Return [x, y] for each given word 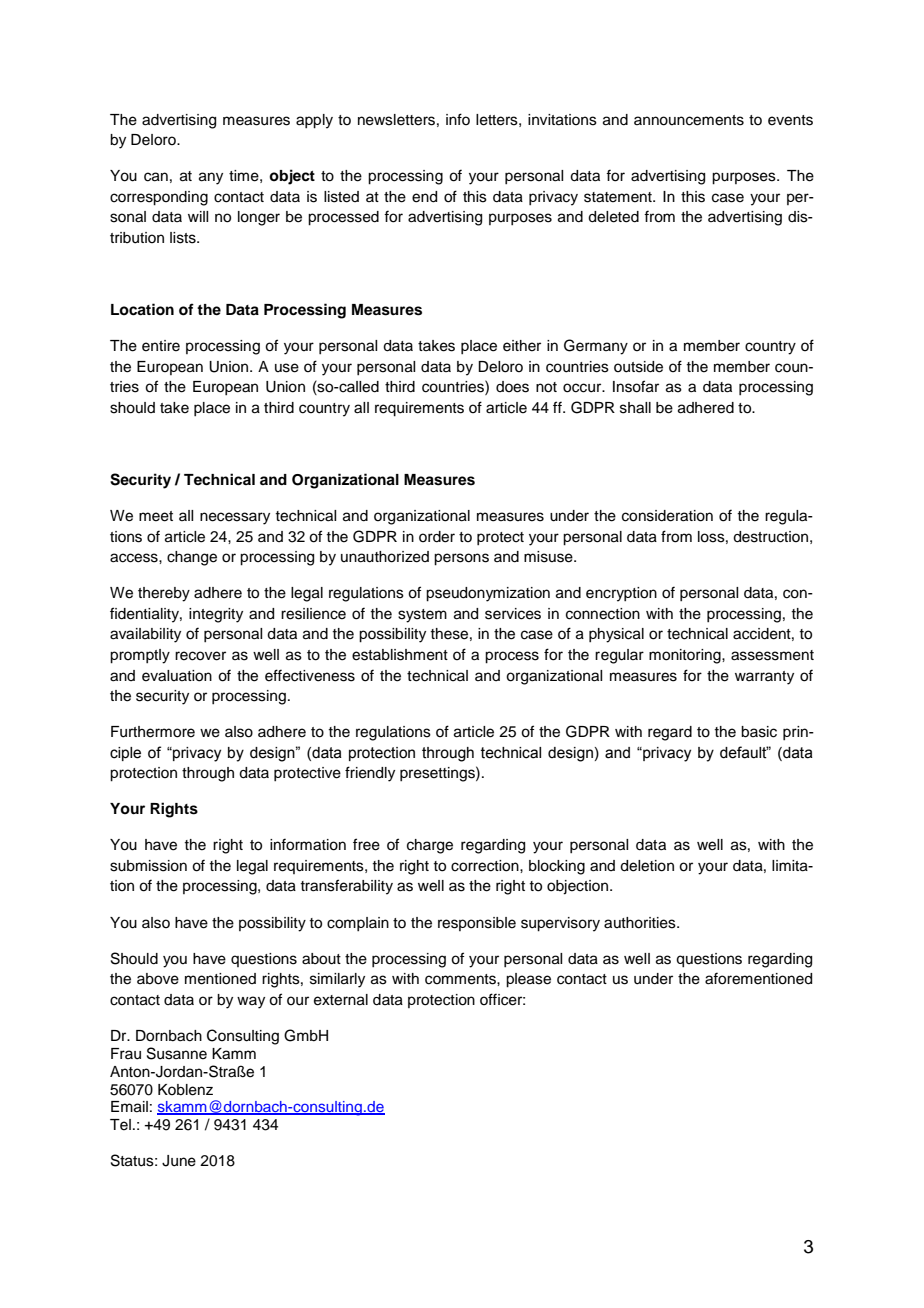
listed [341, 197]
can [156, 177]
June [179, 1161]
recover [200, 656]
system [422, 616]
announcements [689, 120]
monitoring [686, 656]
